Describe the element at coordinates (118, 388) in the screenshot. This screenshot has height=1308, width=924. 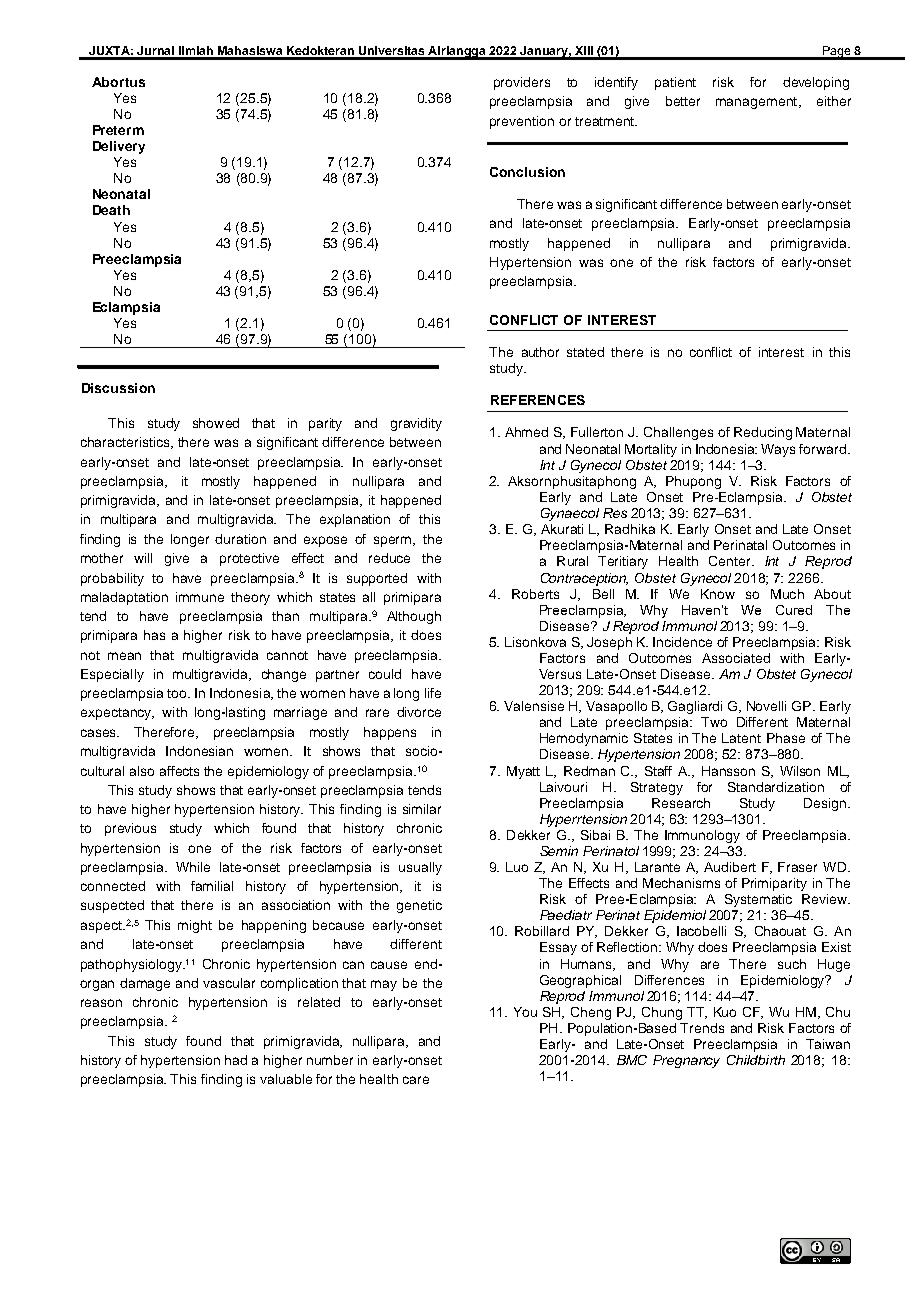
I see `Discussion` at that location.
